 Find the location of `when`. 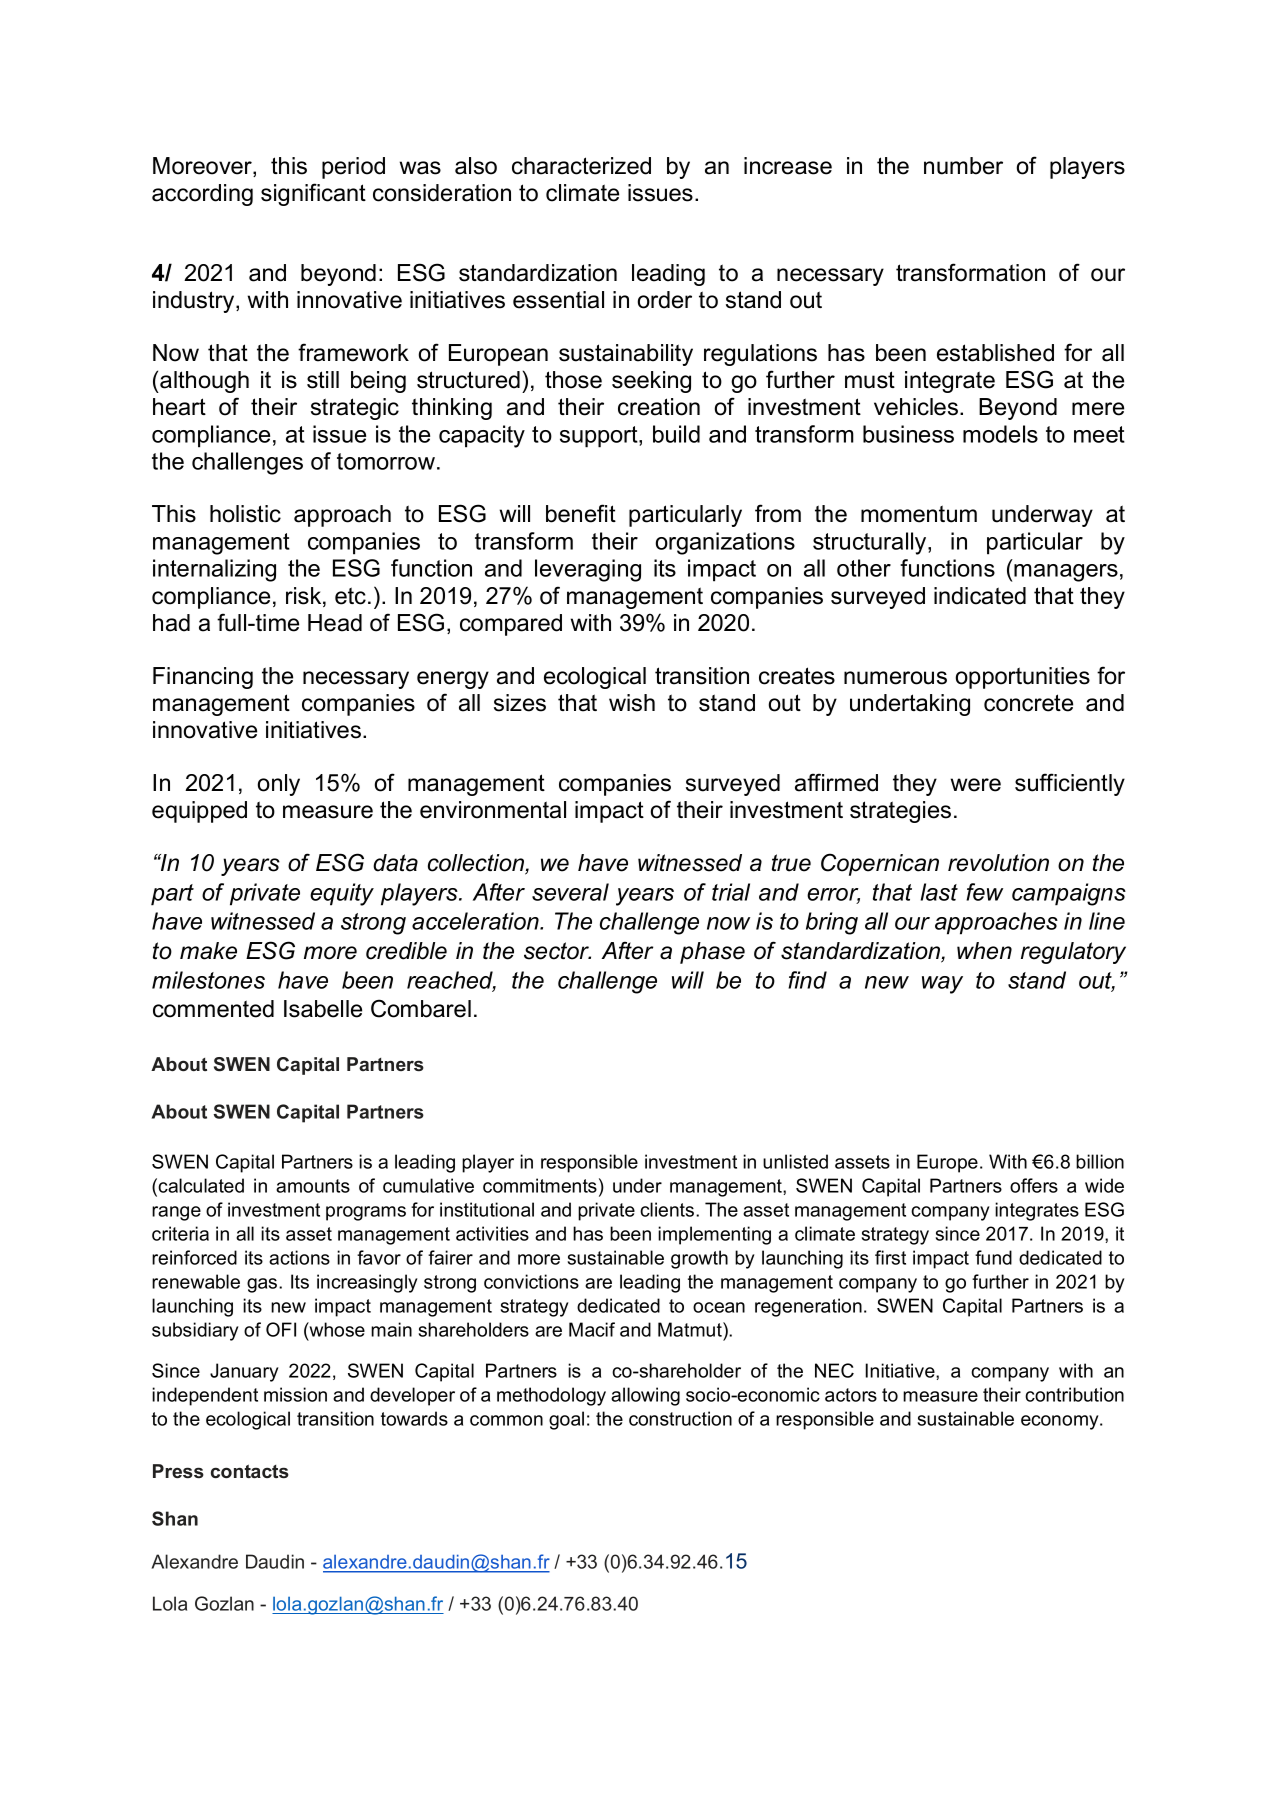

when is located at coordinates (984, 951).
